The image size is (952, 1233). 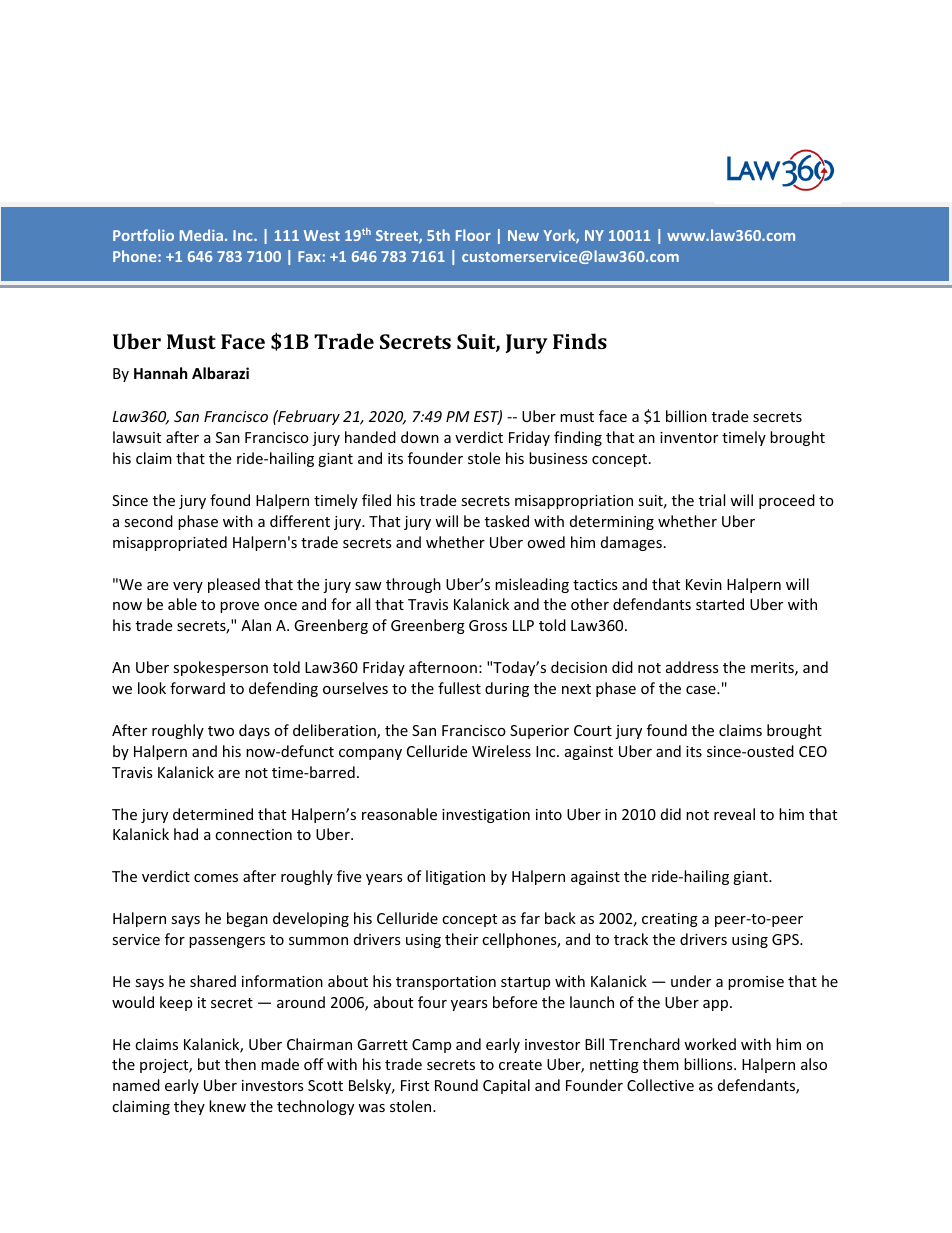 I want to click on Floor, so click(x=473, y=235).
